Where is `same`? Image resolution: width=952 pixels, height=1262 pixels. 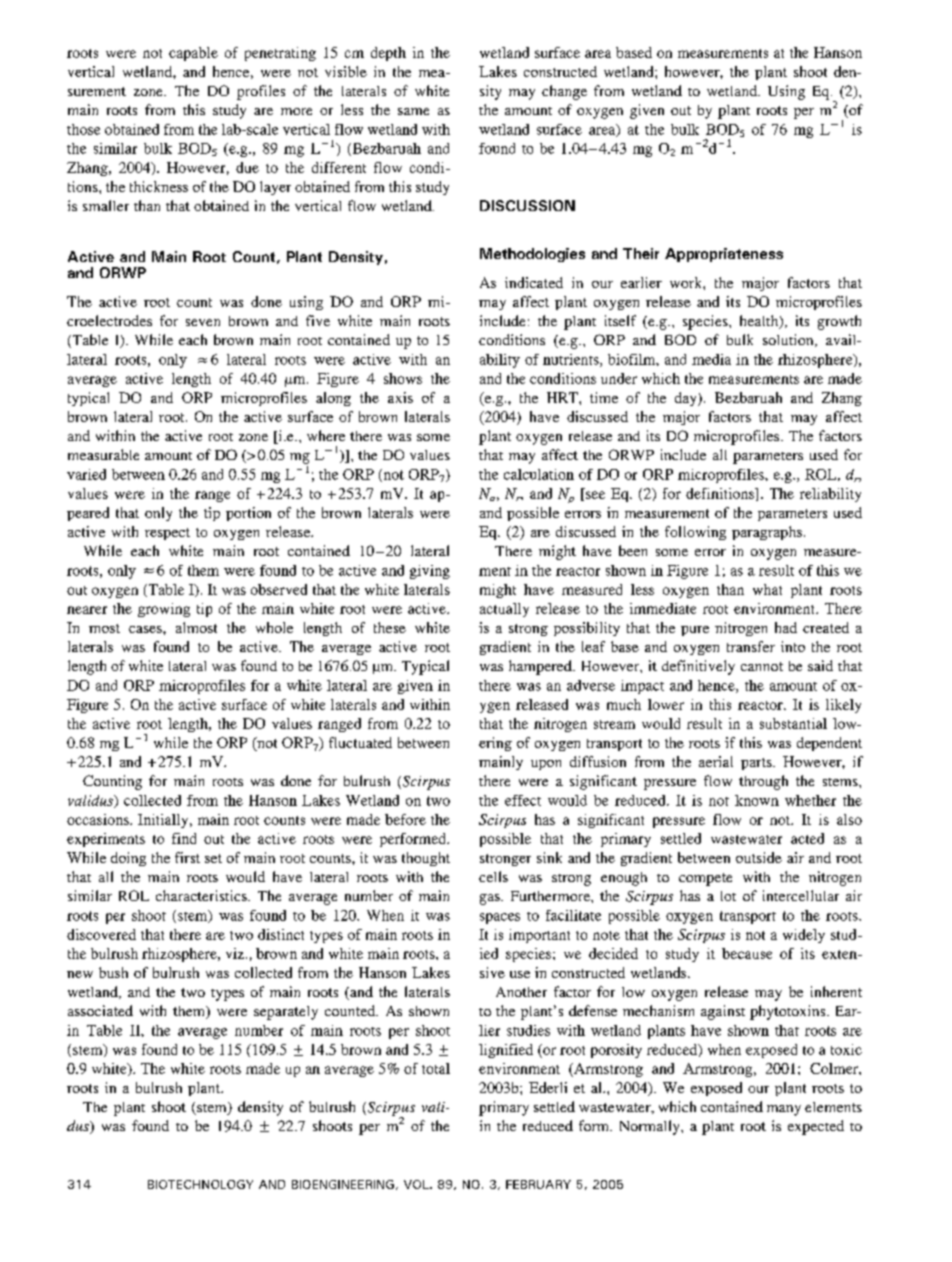
same is located at coordinates (413, 111).
